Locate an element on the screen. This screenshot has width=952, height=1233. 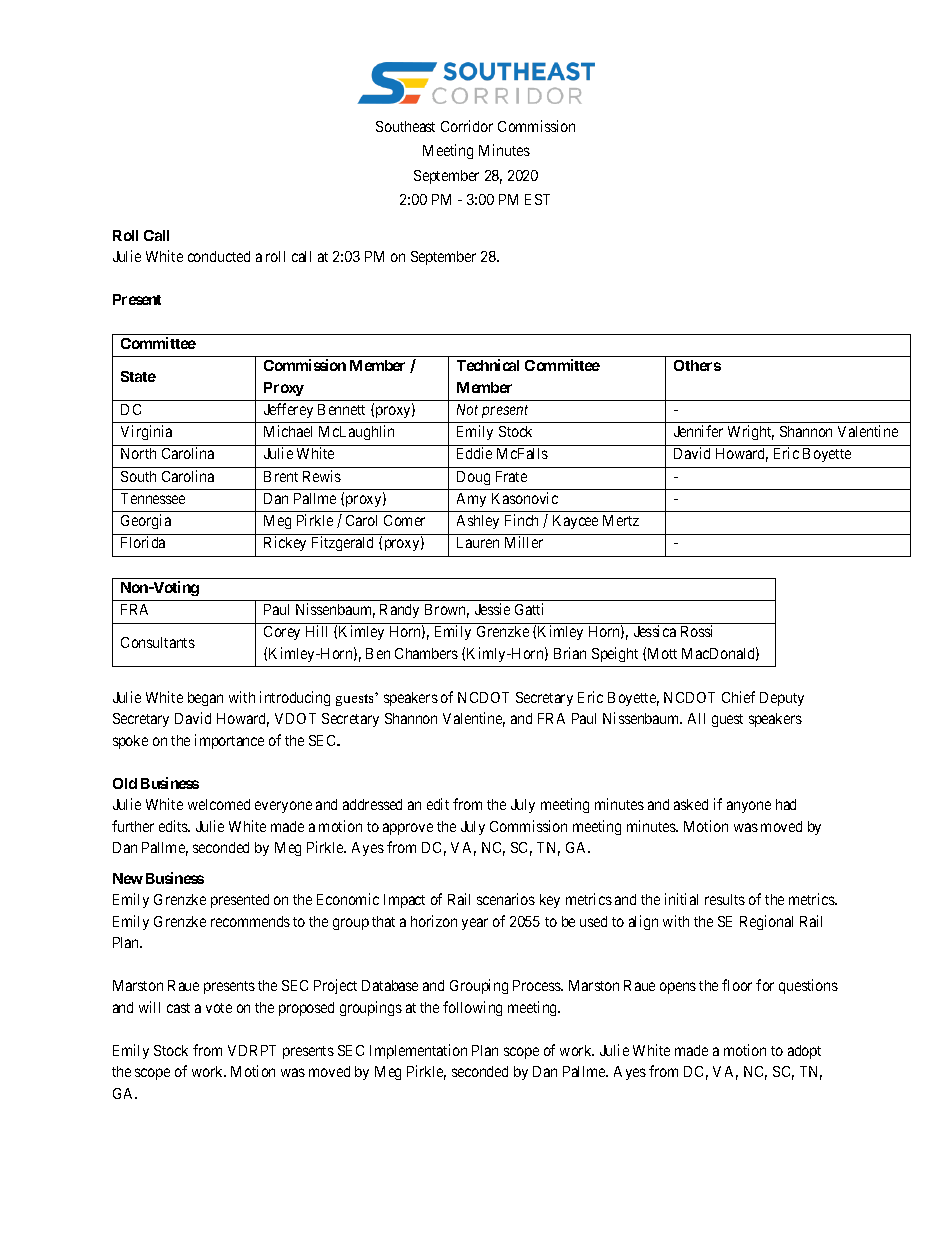
Chambers is located at coordinates (426, 653).
